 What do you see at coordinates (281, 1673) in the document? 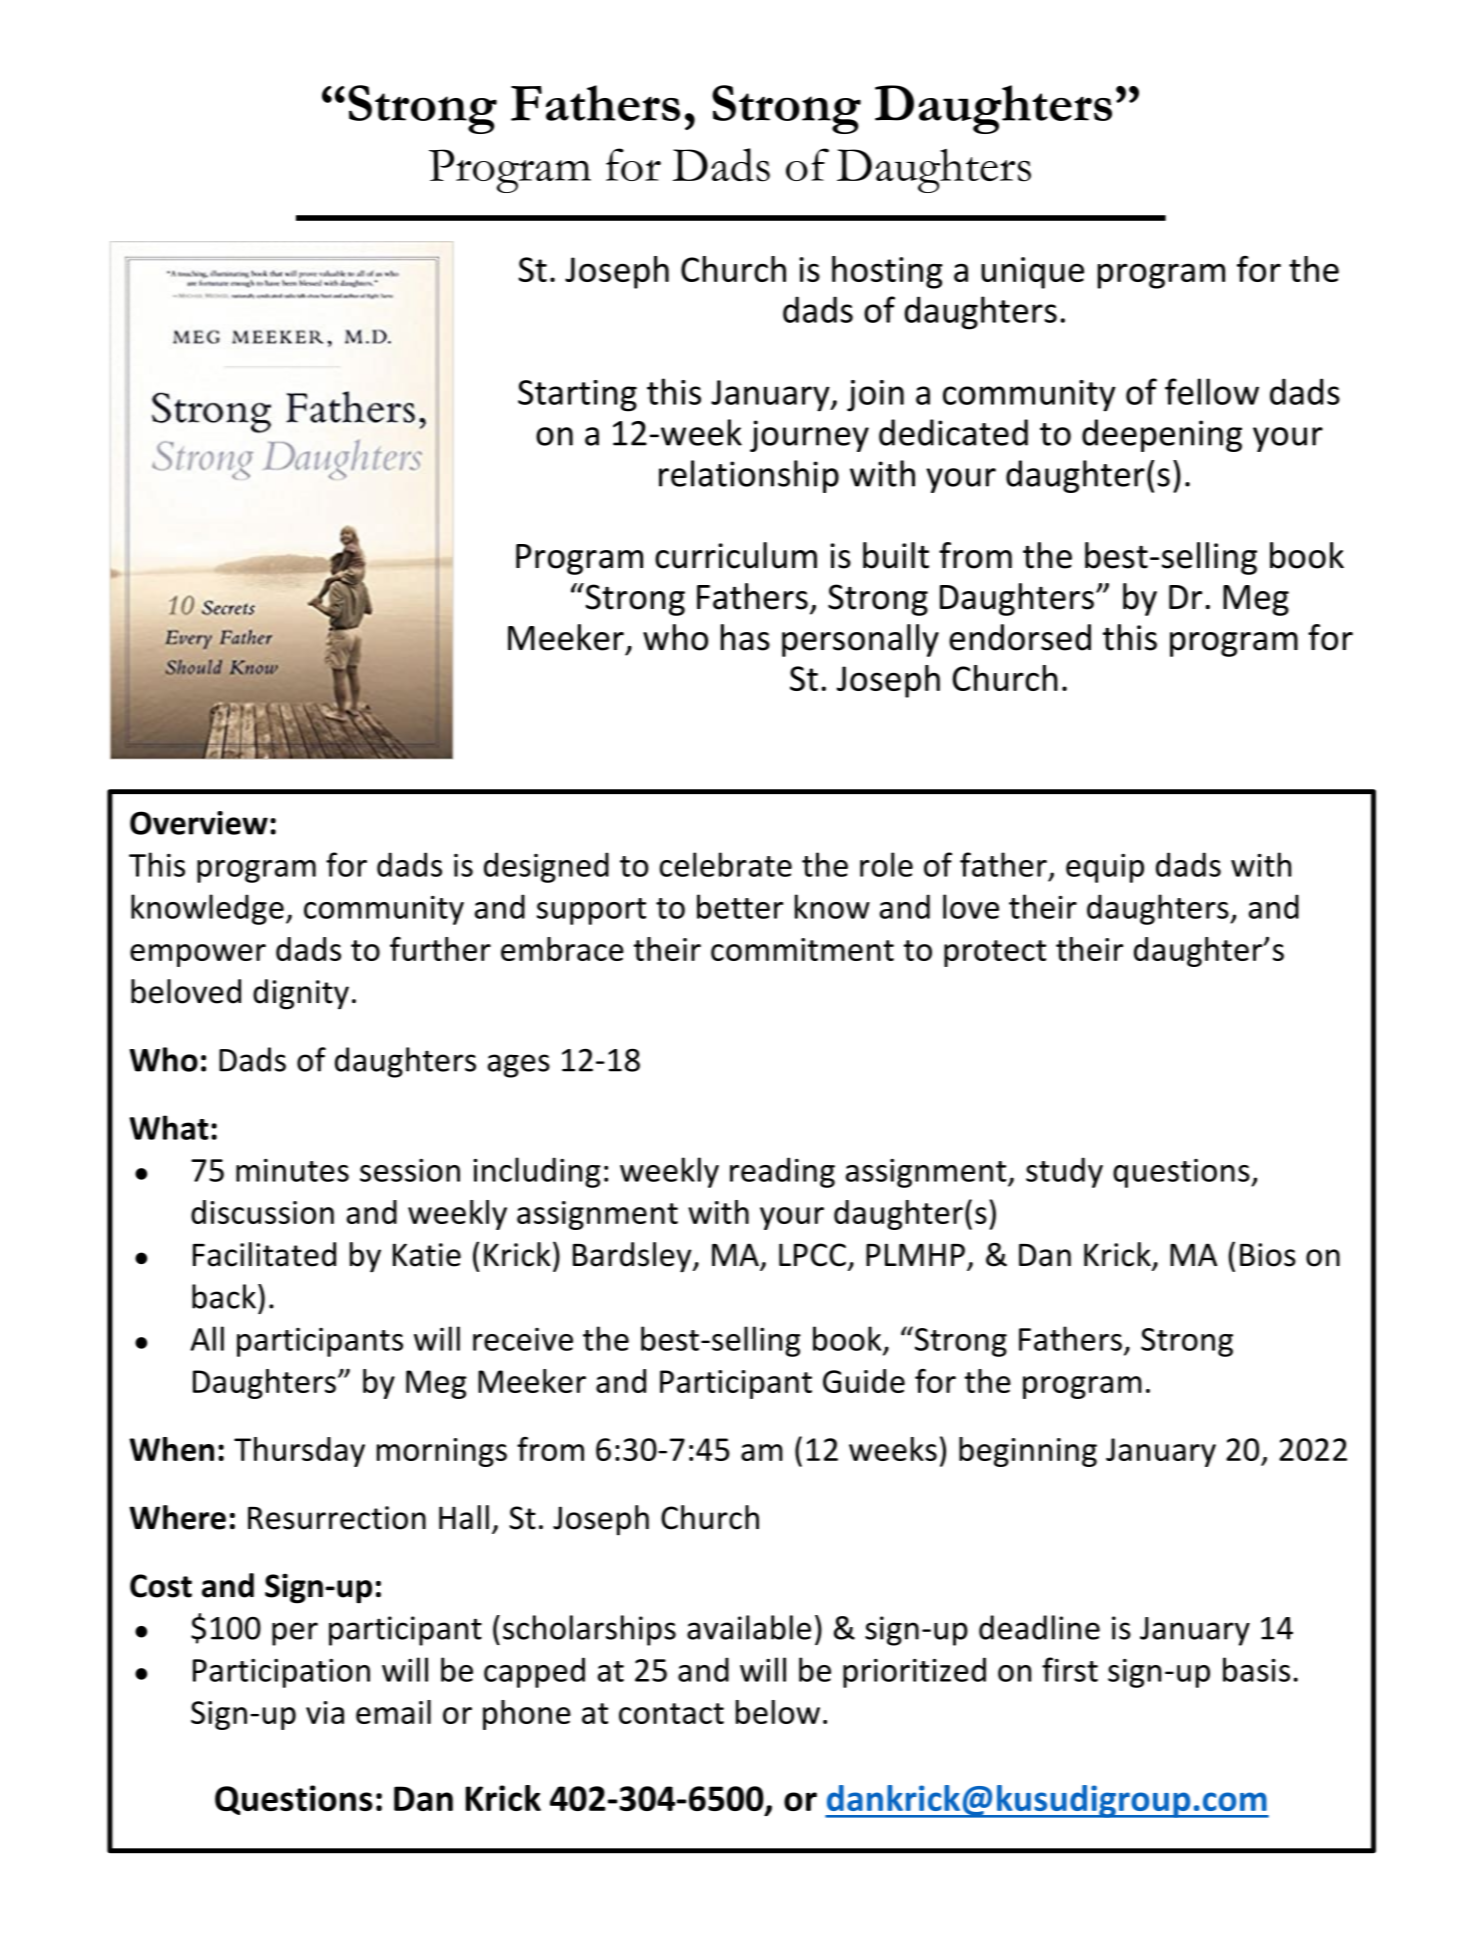
I see `Participation` at bounding box center [281, 1673].
